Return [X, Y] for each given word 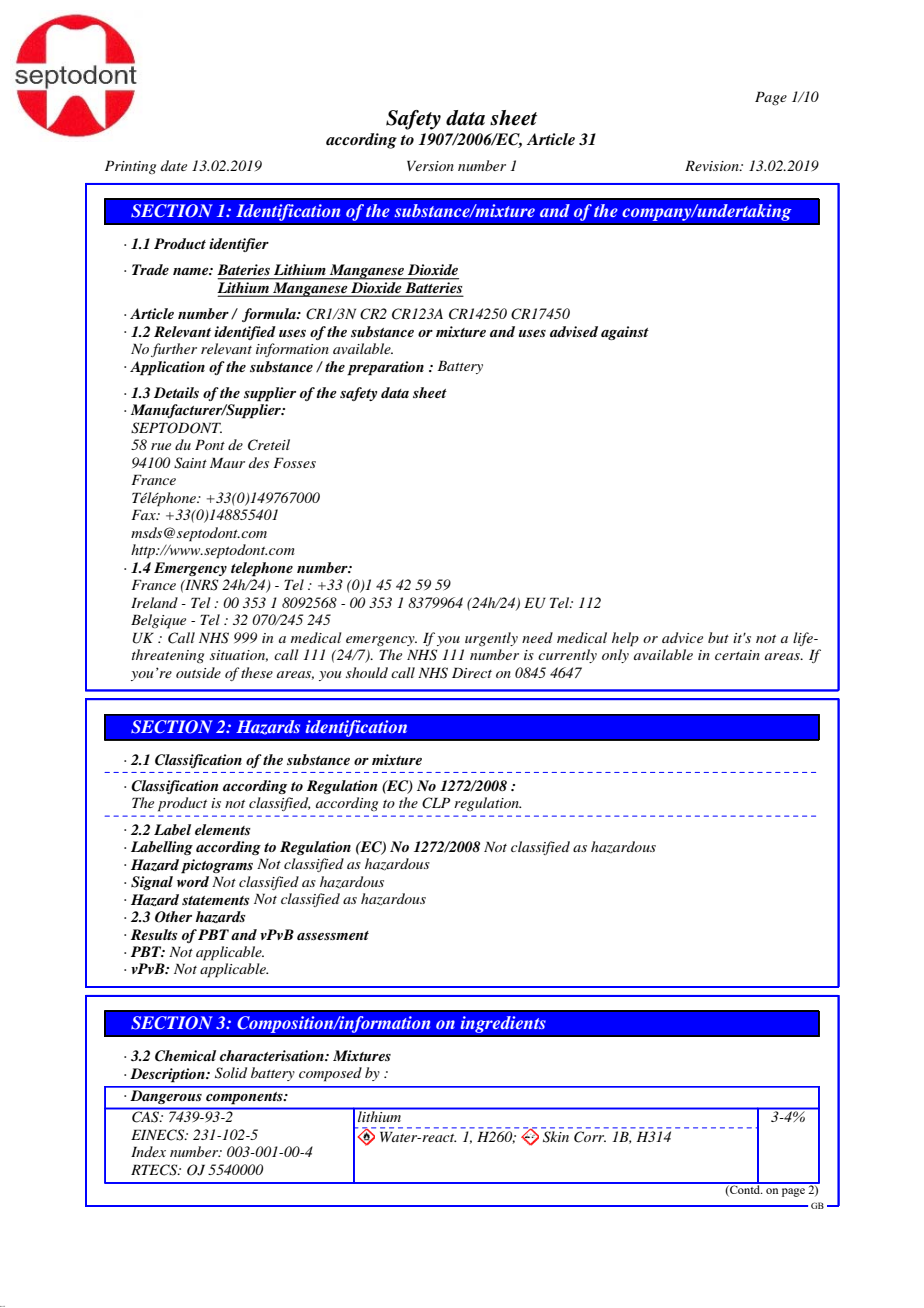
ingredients [503, 1024]
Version [430, 165]
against [625, 333]
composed [330, 1074]
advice [682, 637]
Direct [472, 672]
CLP [436, 803]
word [193, 881]
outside [198, 672]
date [174, 165]
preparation [385, 368]
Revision [713, 165]
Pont [210, 444]
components [245, 1098]
